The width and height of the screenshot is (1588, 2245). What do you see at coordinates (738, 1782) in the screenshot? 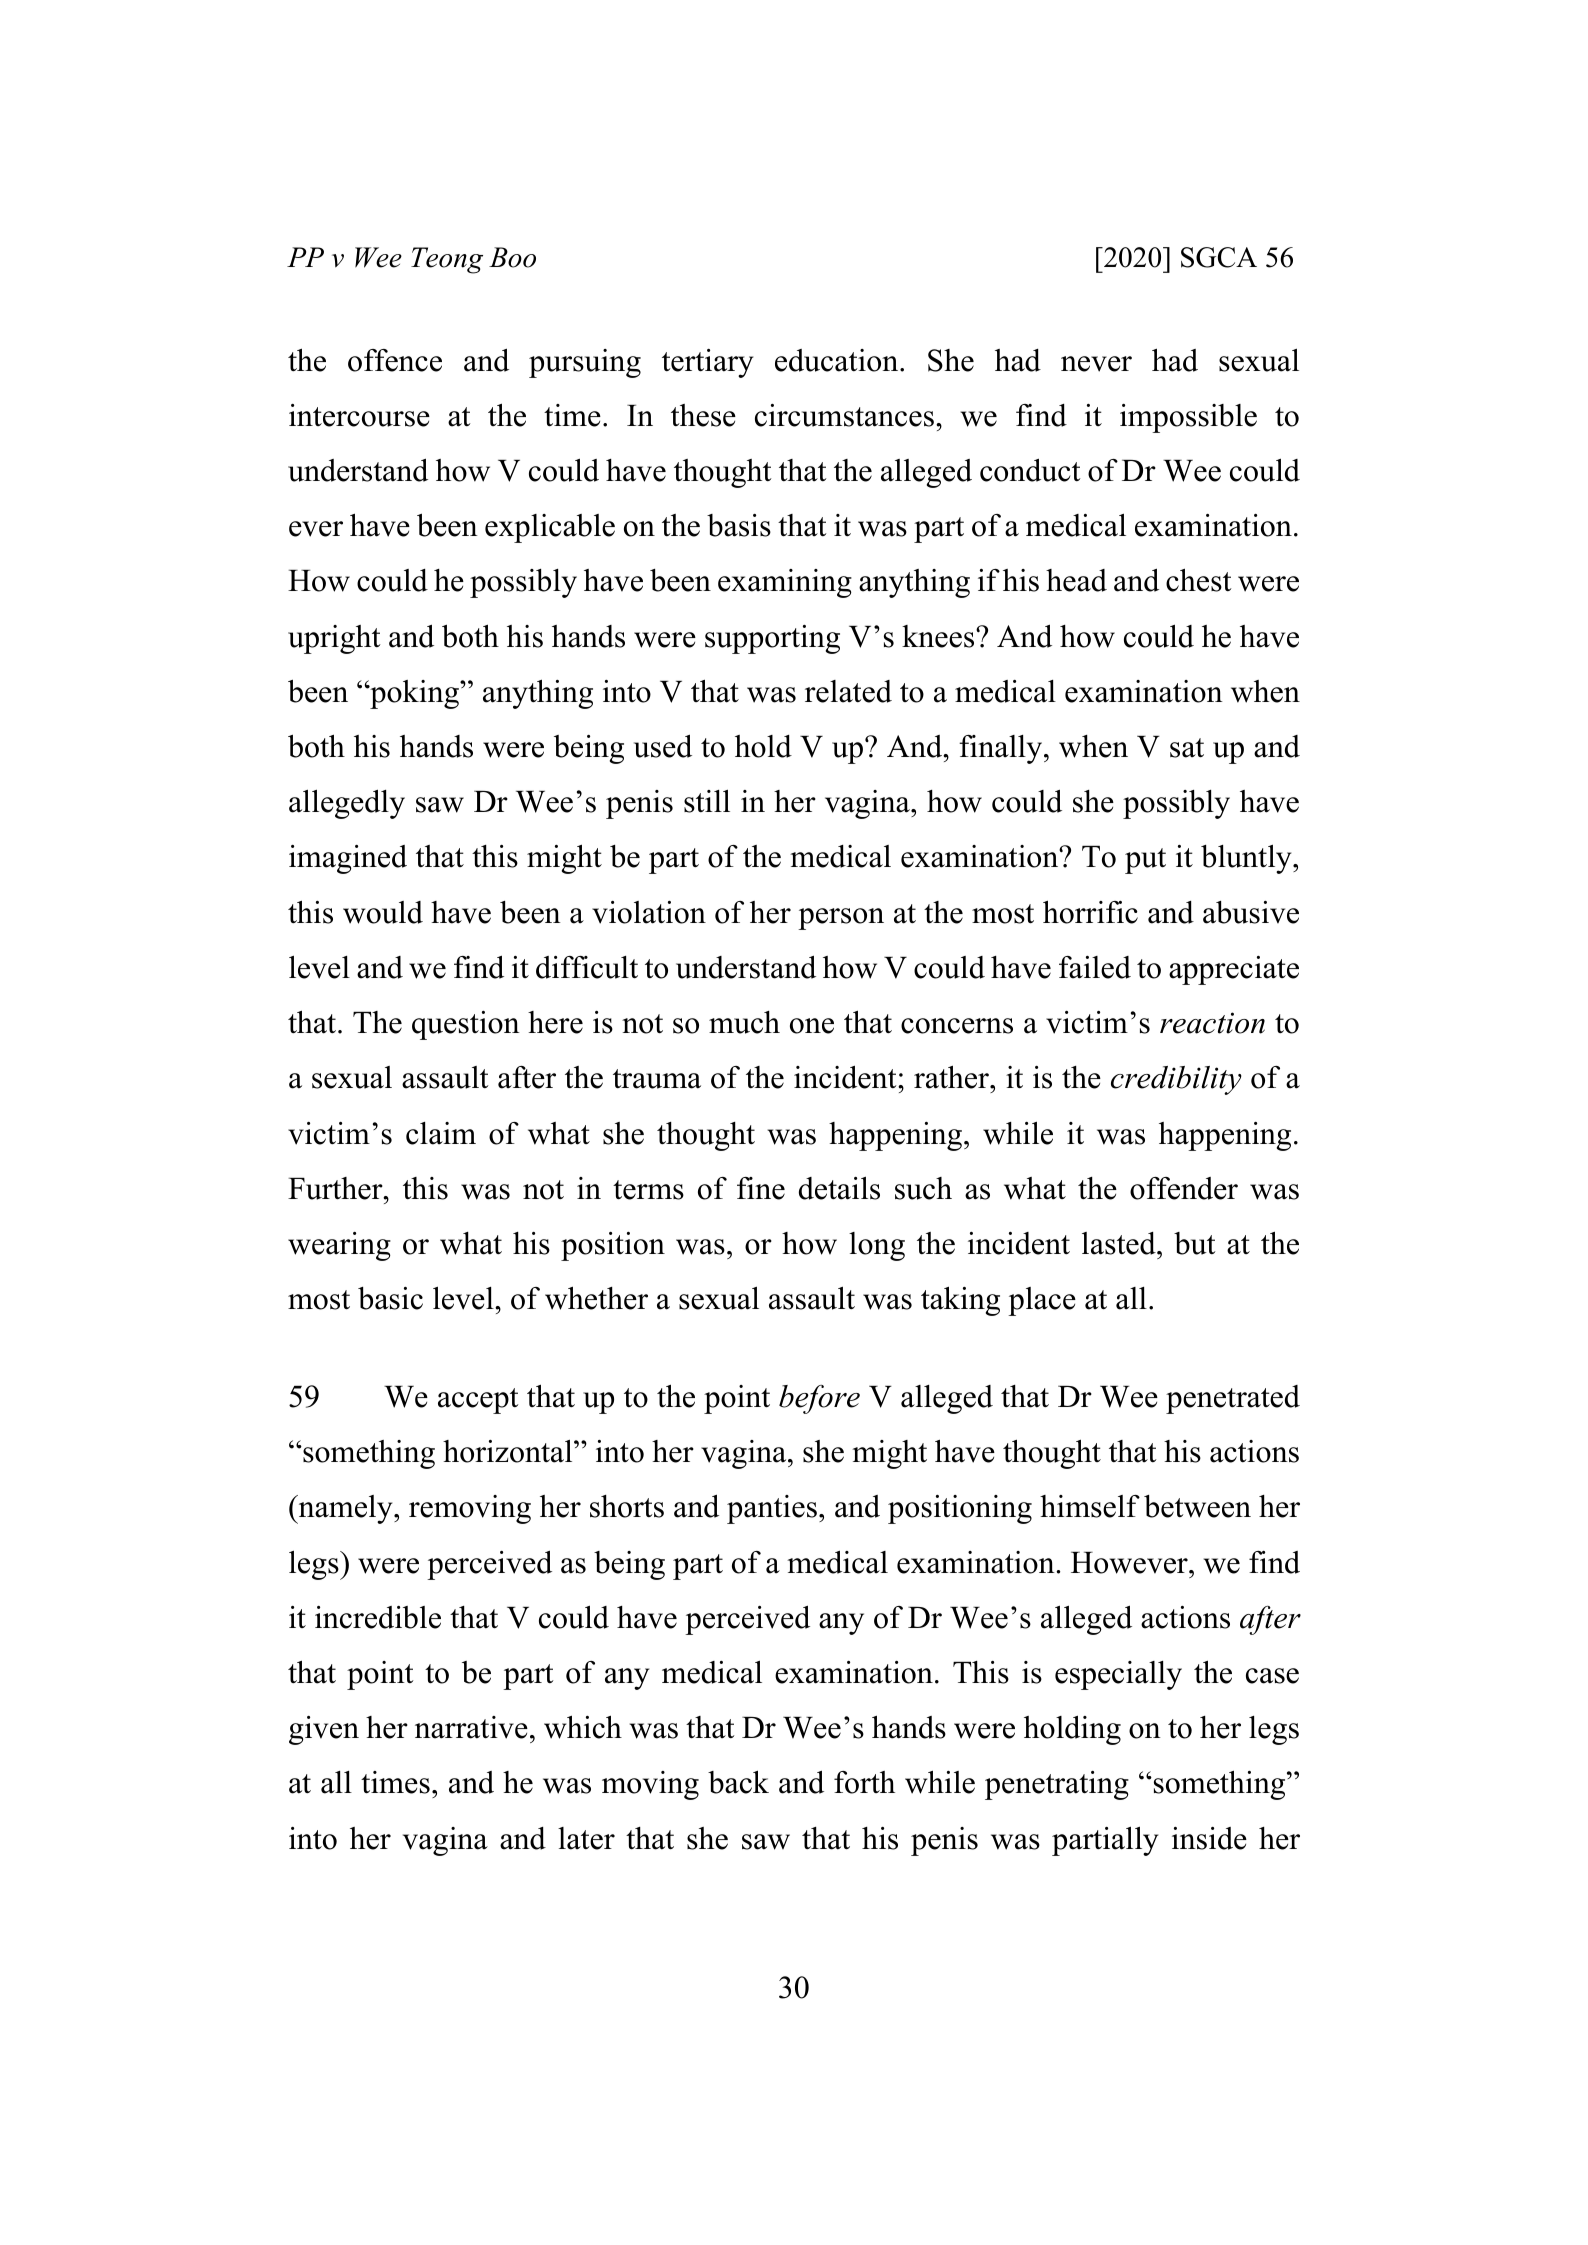
I see `back` at bounding box center [738, 1782].
